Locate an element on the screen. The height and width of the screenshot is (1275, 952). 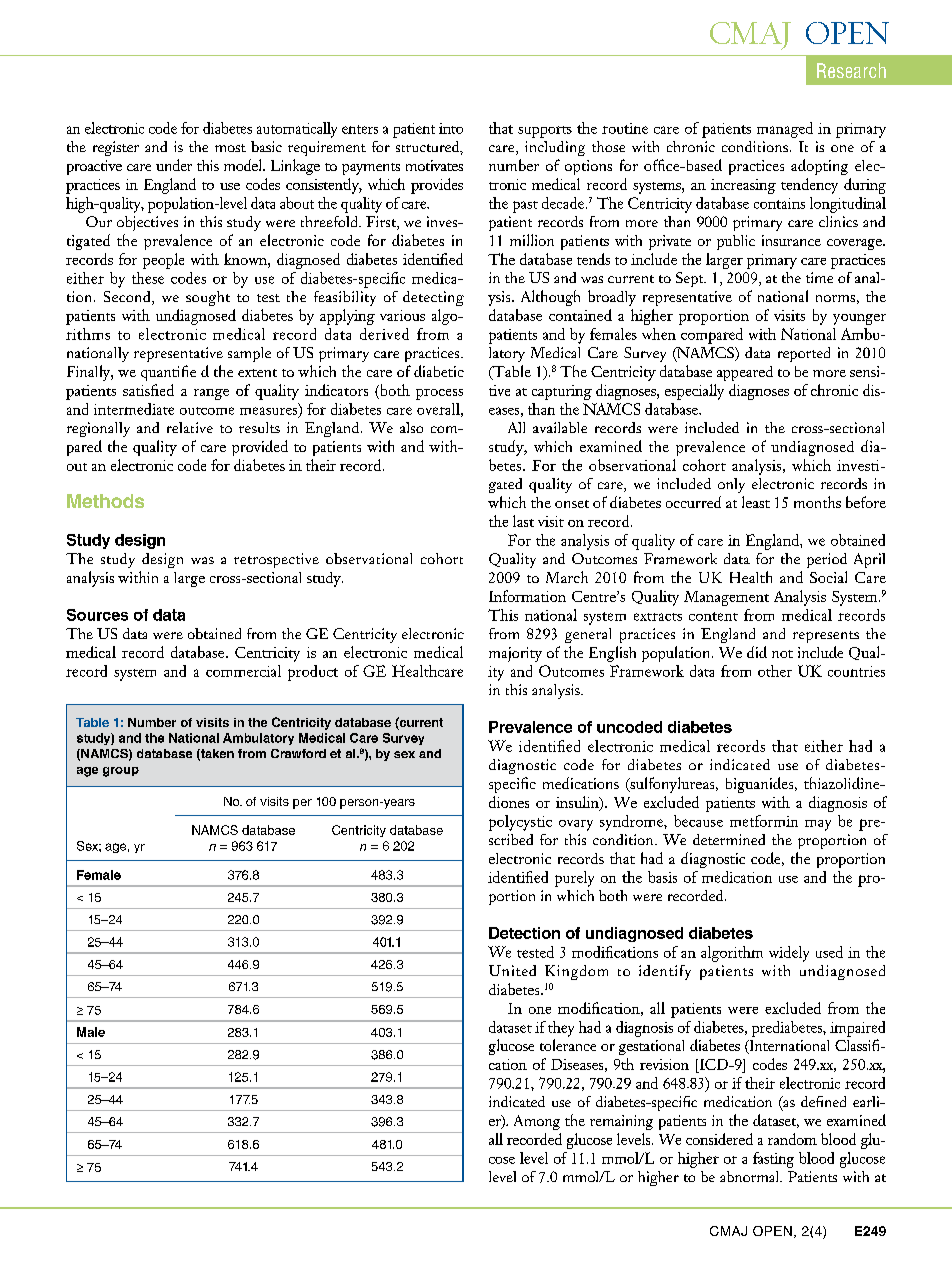
not is located at coordinates (782, 654).
